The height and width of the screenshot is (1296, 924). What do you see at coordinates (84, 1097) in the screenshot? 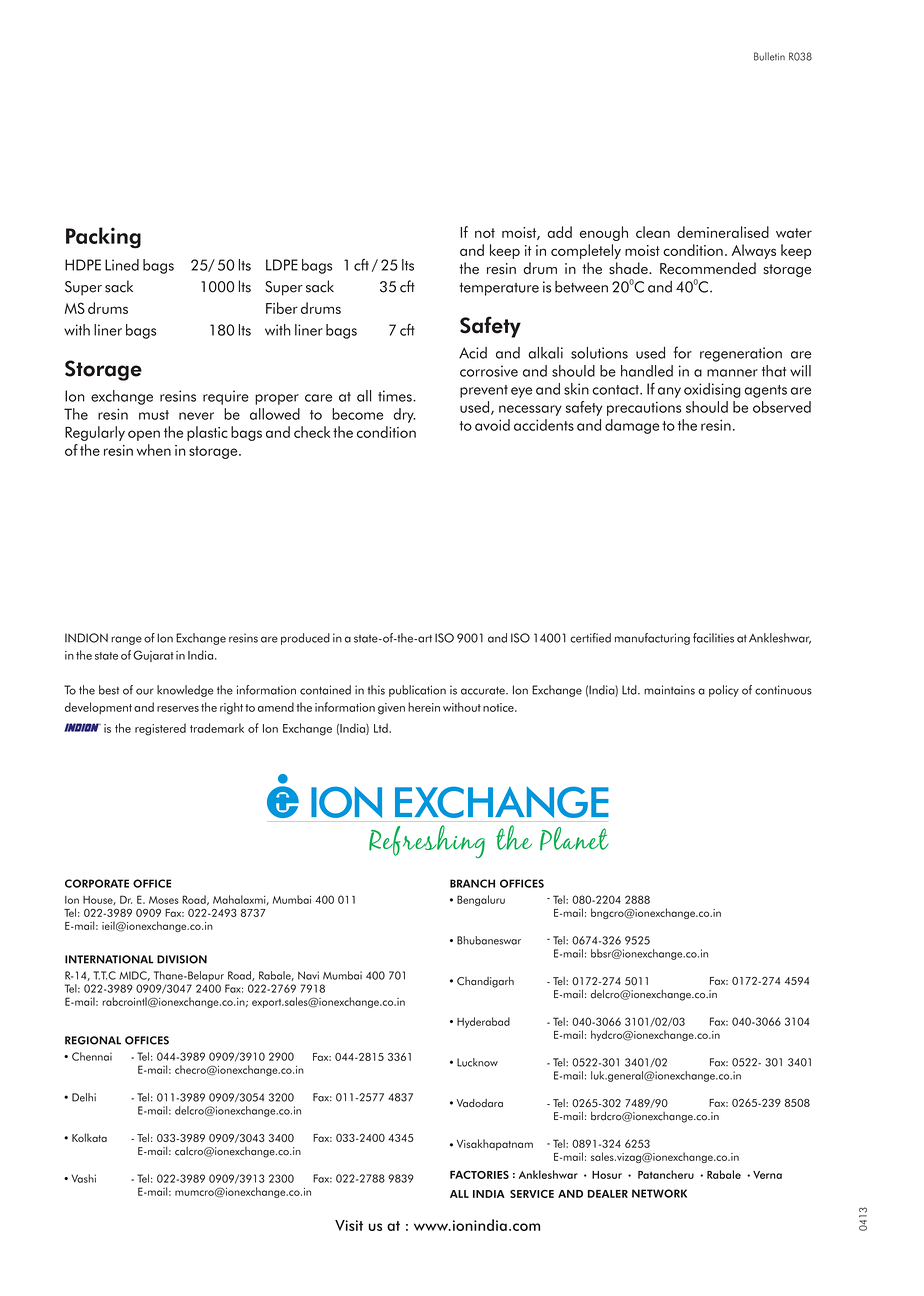
I see `Delhi` at bounding box center [84, 1097].
